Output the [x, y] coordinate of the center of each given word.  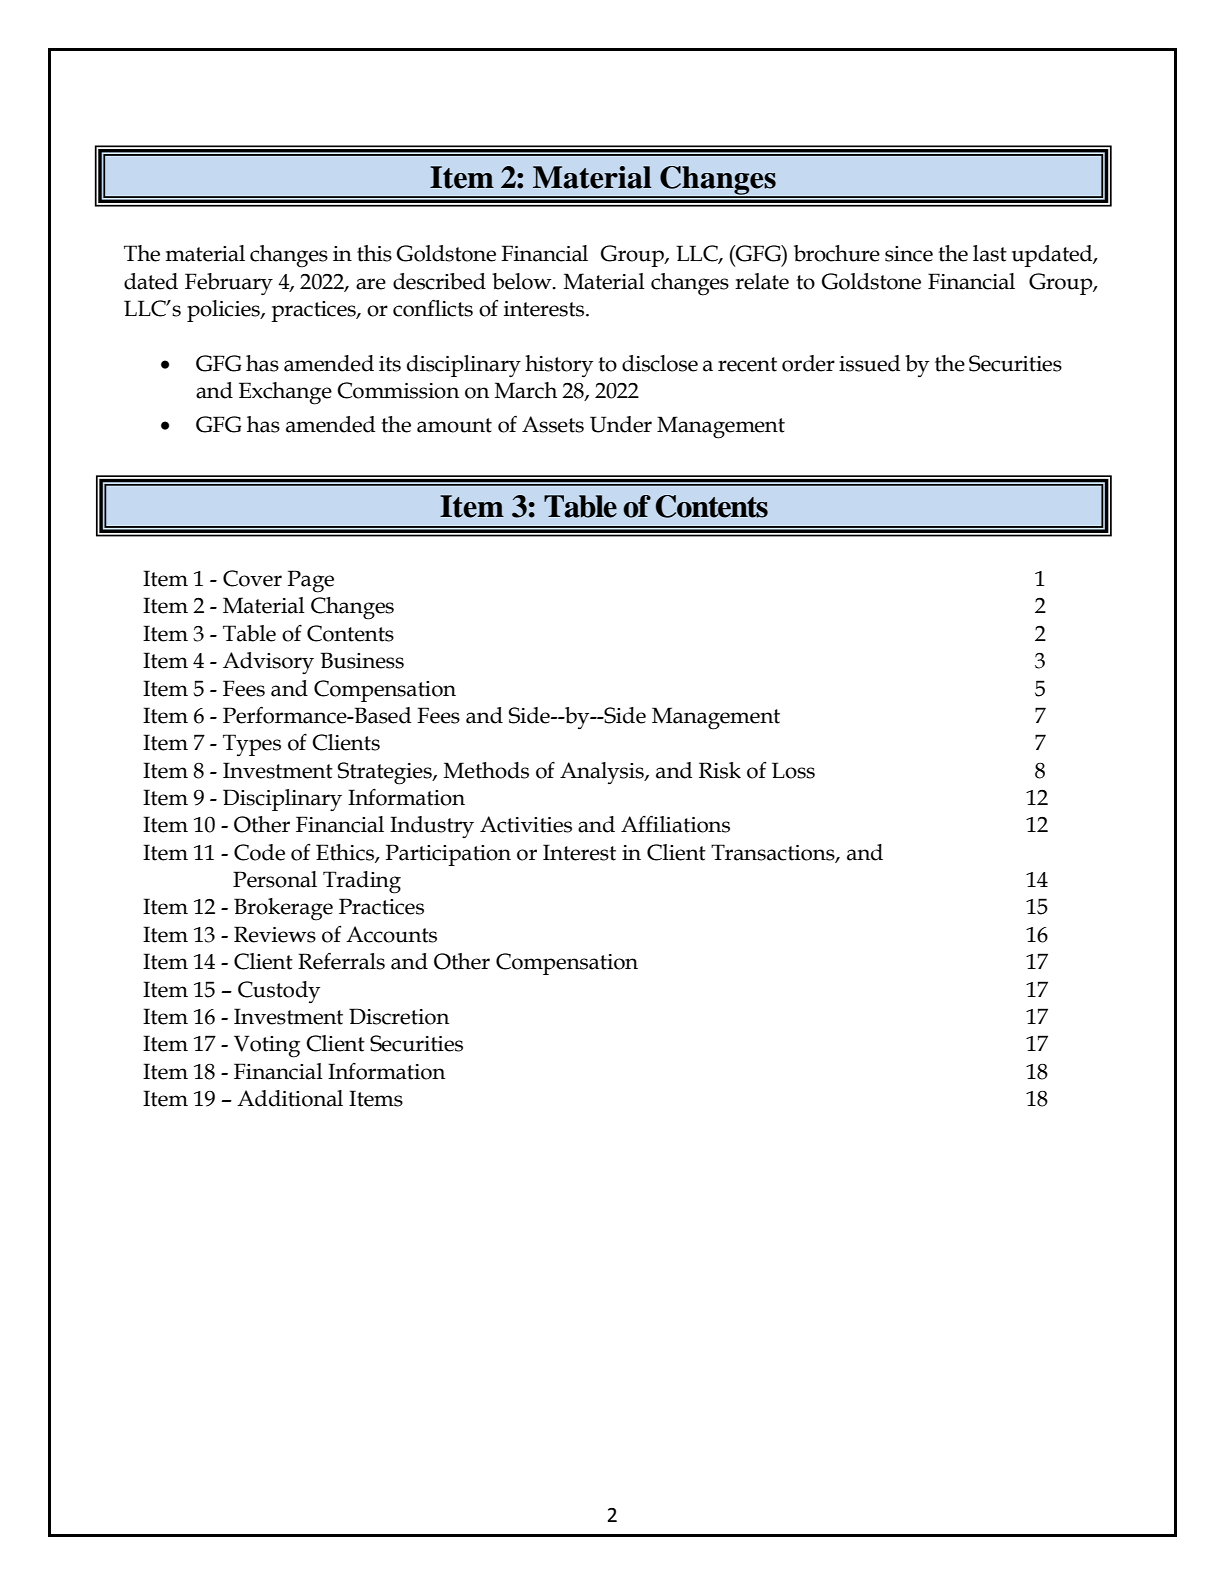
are [371, 284]
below [523, 281]
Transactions [774, 853]
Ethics [346, 853]
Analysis [603, 773]
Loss [793, 770]
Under [621, 424]
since [909, 254]
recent [747, 364]
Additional [290, 1098]
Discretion [399, 1016]
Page [310, 581]
